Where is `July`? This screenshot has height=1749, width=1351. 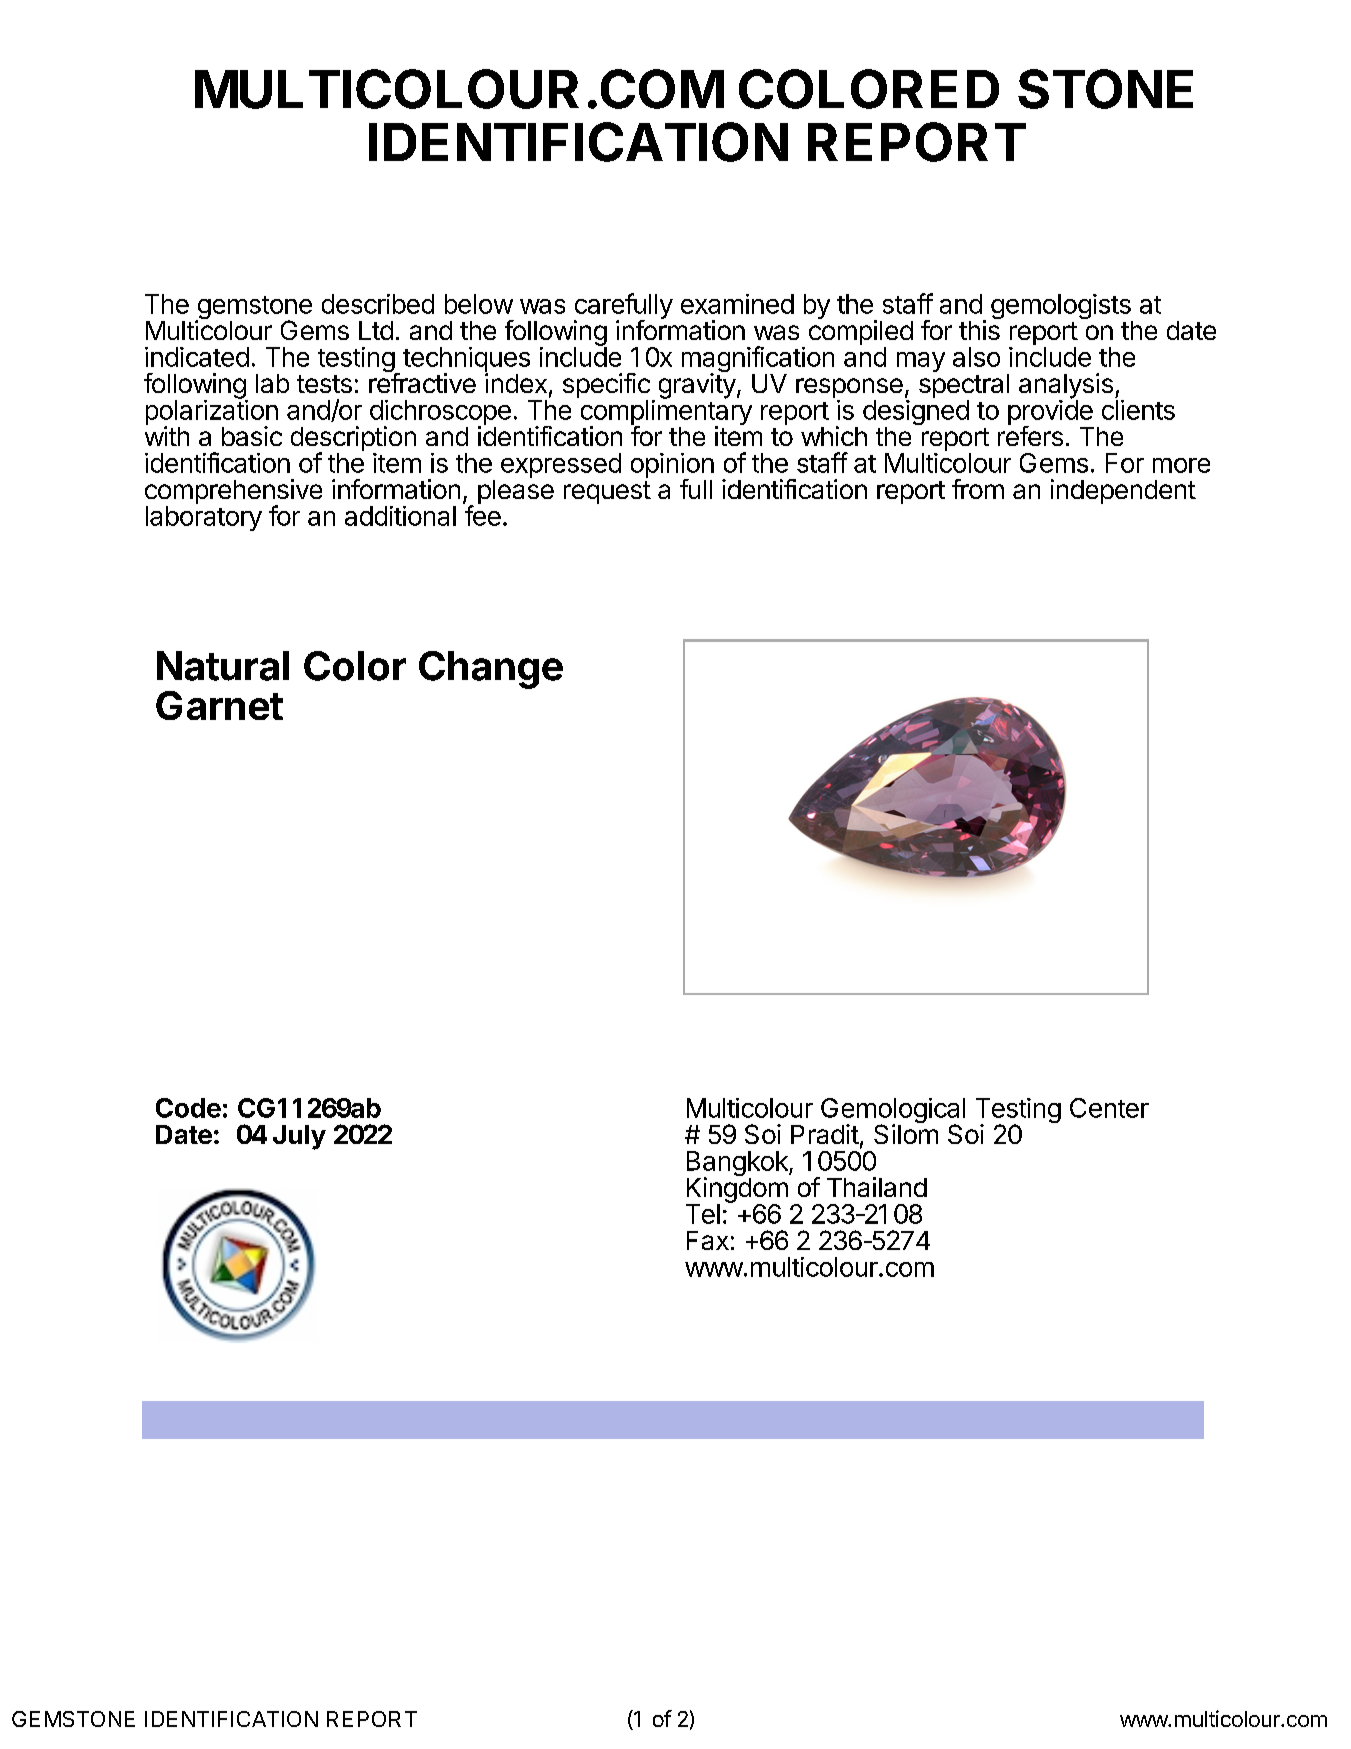
July is located at coordinates (299, 1137).
